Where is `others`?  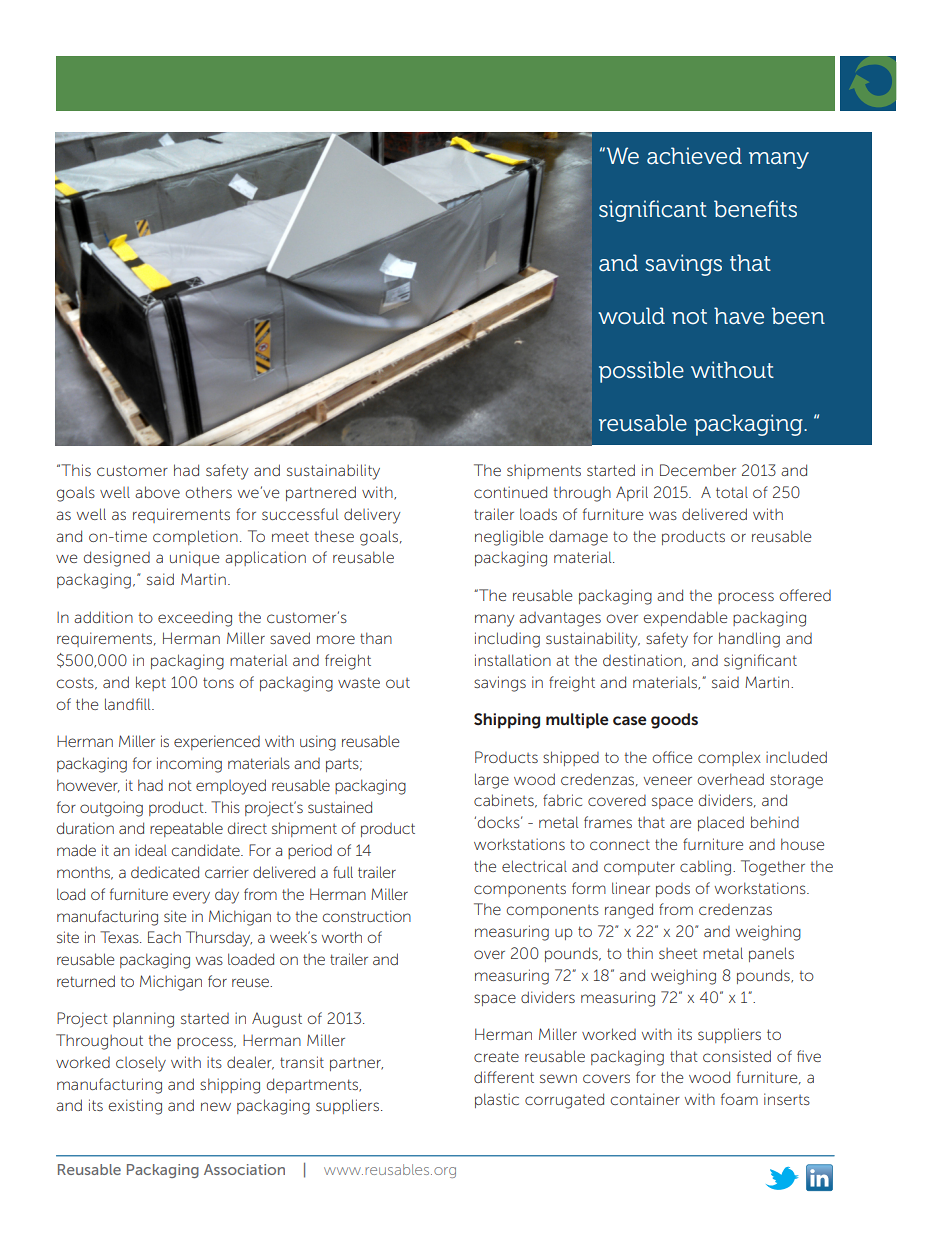
others is located at coordinates (208, 492).
